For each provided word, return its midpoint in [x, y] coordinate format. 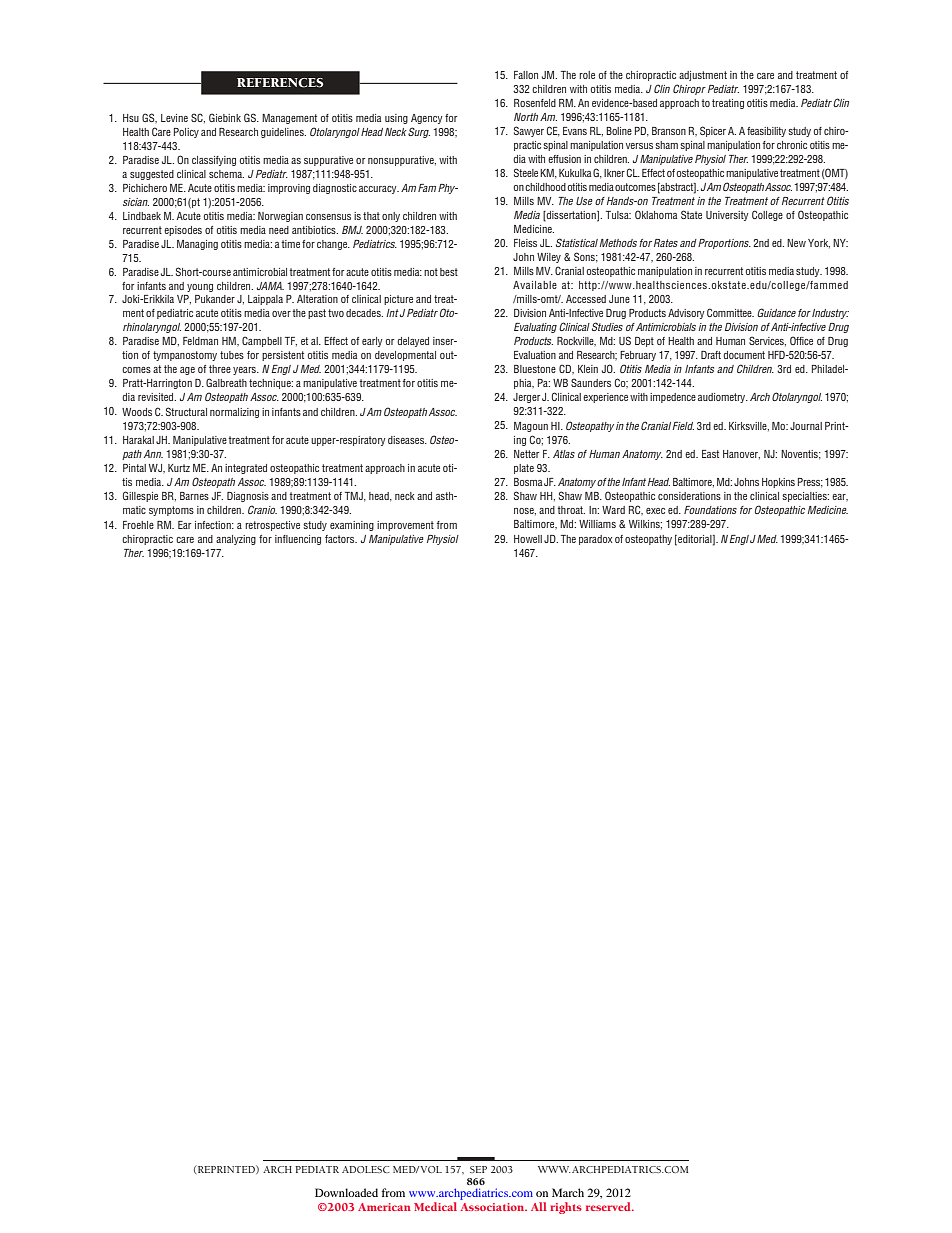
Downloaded [346, 1192]
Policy [186, 133]
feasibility [766, 132]
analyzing [236, 540]
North [526, 117]
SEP [478, 1169]
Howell [528, 539]
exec [655, 511]
